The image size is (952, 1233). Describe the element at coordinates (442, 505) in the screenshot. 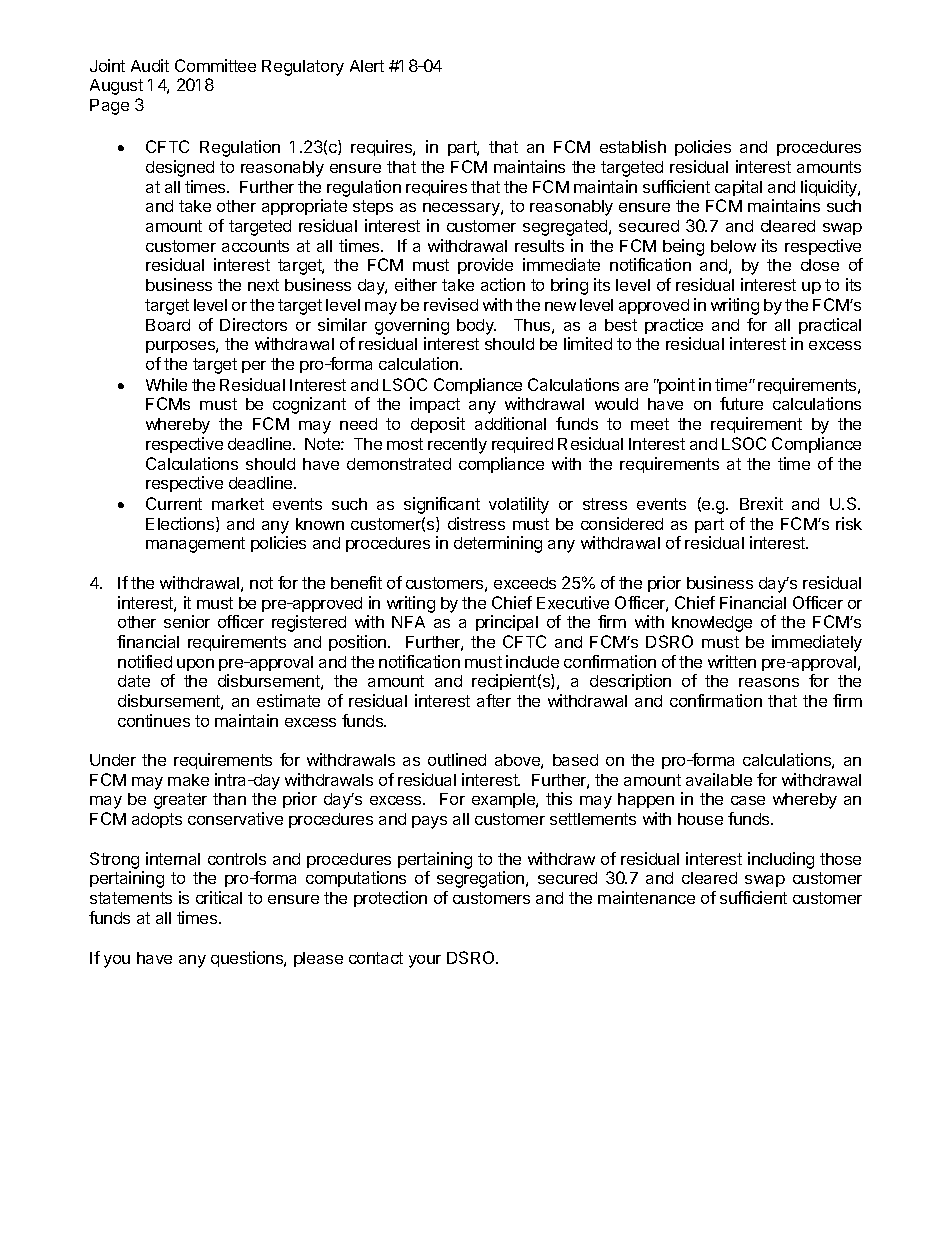

I see `significant` at that location.
